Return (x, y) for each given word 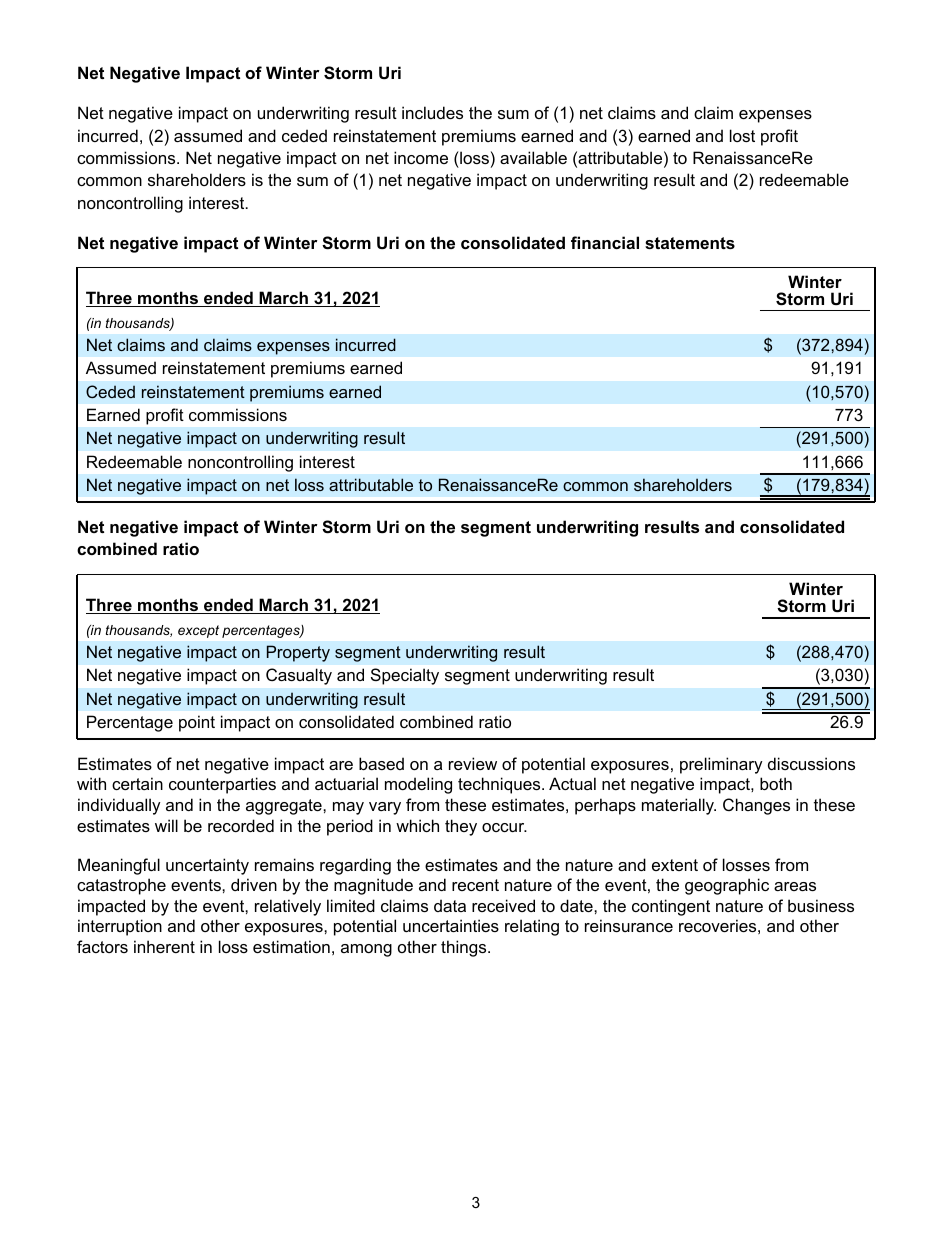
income (421, 157)
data (450, 905)
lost (742, 135)
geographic (727, 886)
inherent (164, 946)
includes (432, 112)
